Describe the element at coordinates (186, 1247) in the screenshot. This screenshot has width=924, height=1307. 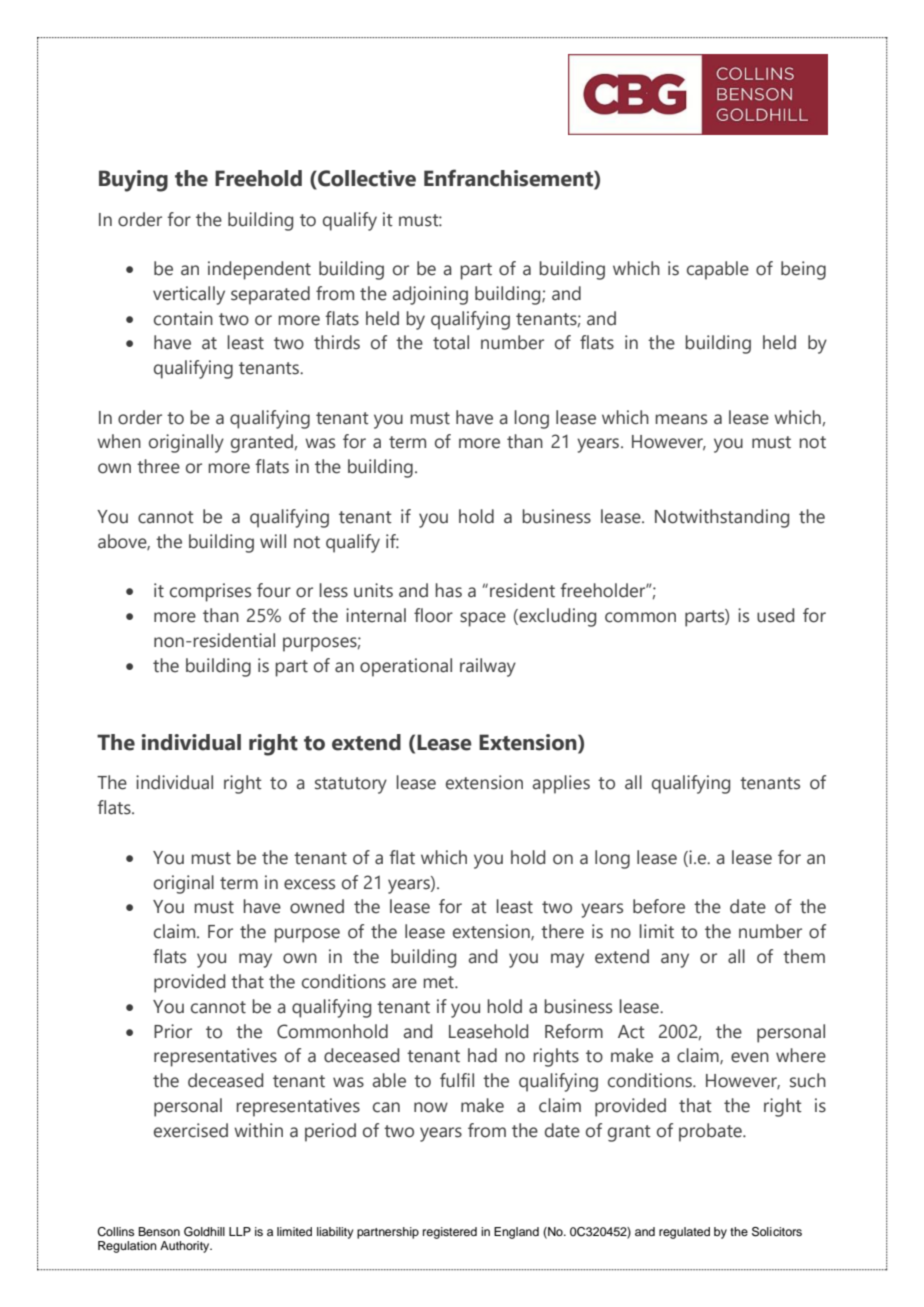
I see `Authority` at that location.
